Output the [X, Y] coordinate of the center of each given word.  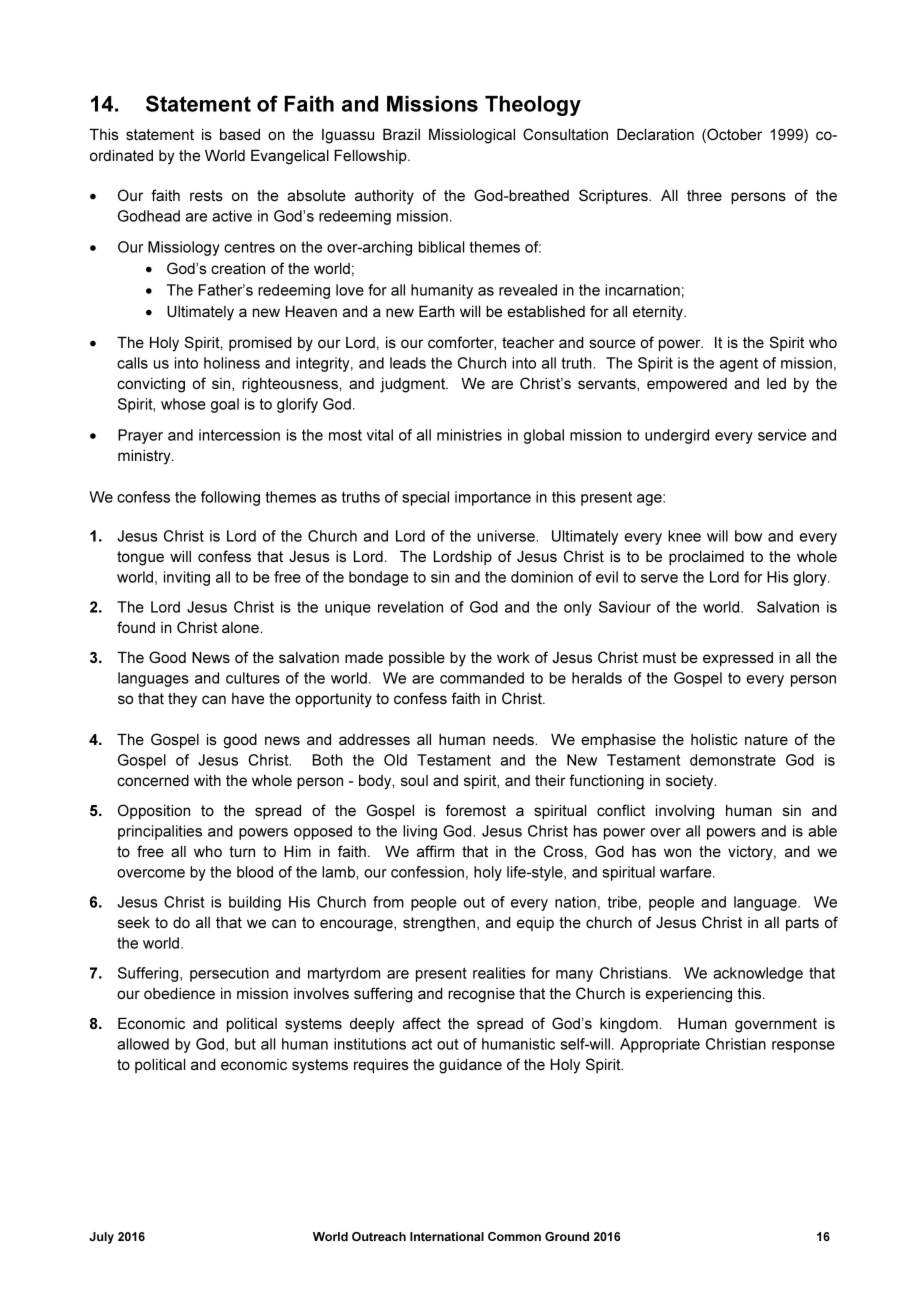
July [101, 1238]
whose [183, 404]
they [182, 700]
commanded [482, 678]
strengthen [439, 924]
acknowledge [758, 974]
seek [134, 922]
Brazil [401, 134]
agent [739, 365]
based [240, 134]
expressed [738, 659]
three [704, 195]
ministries [469, 435]
